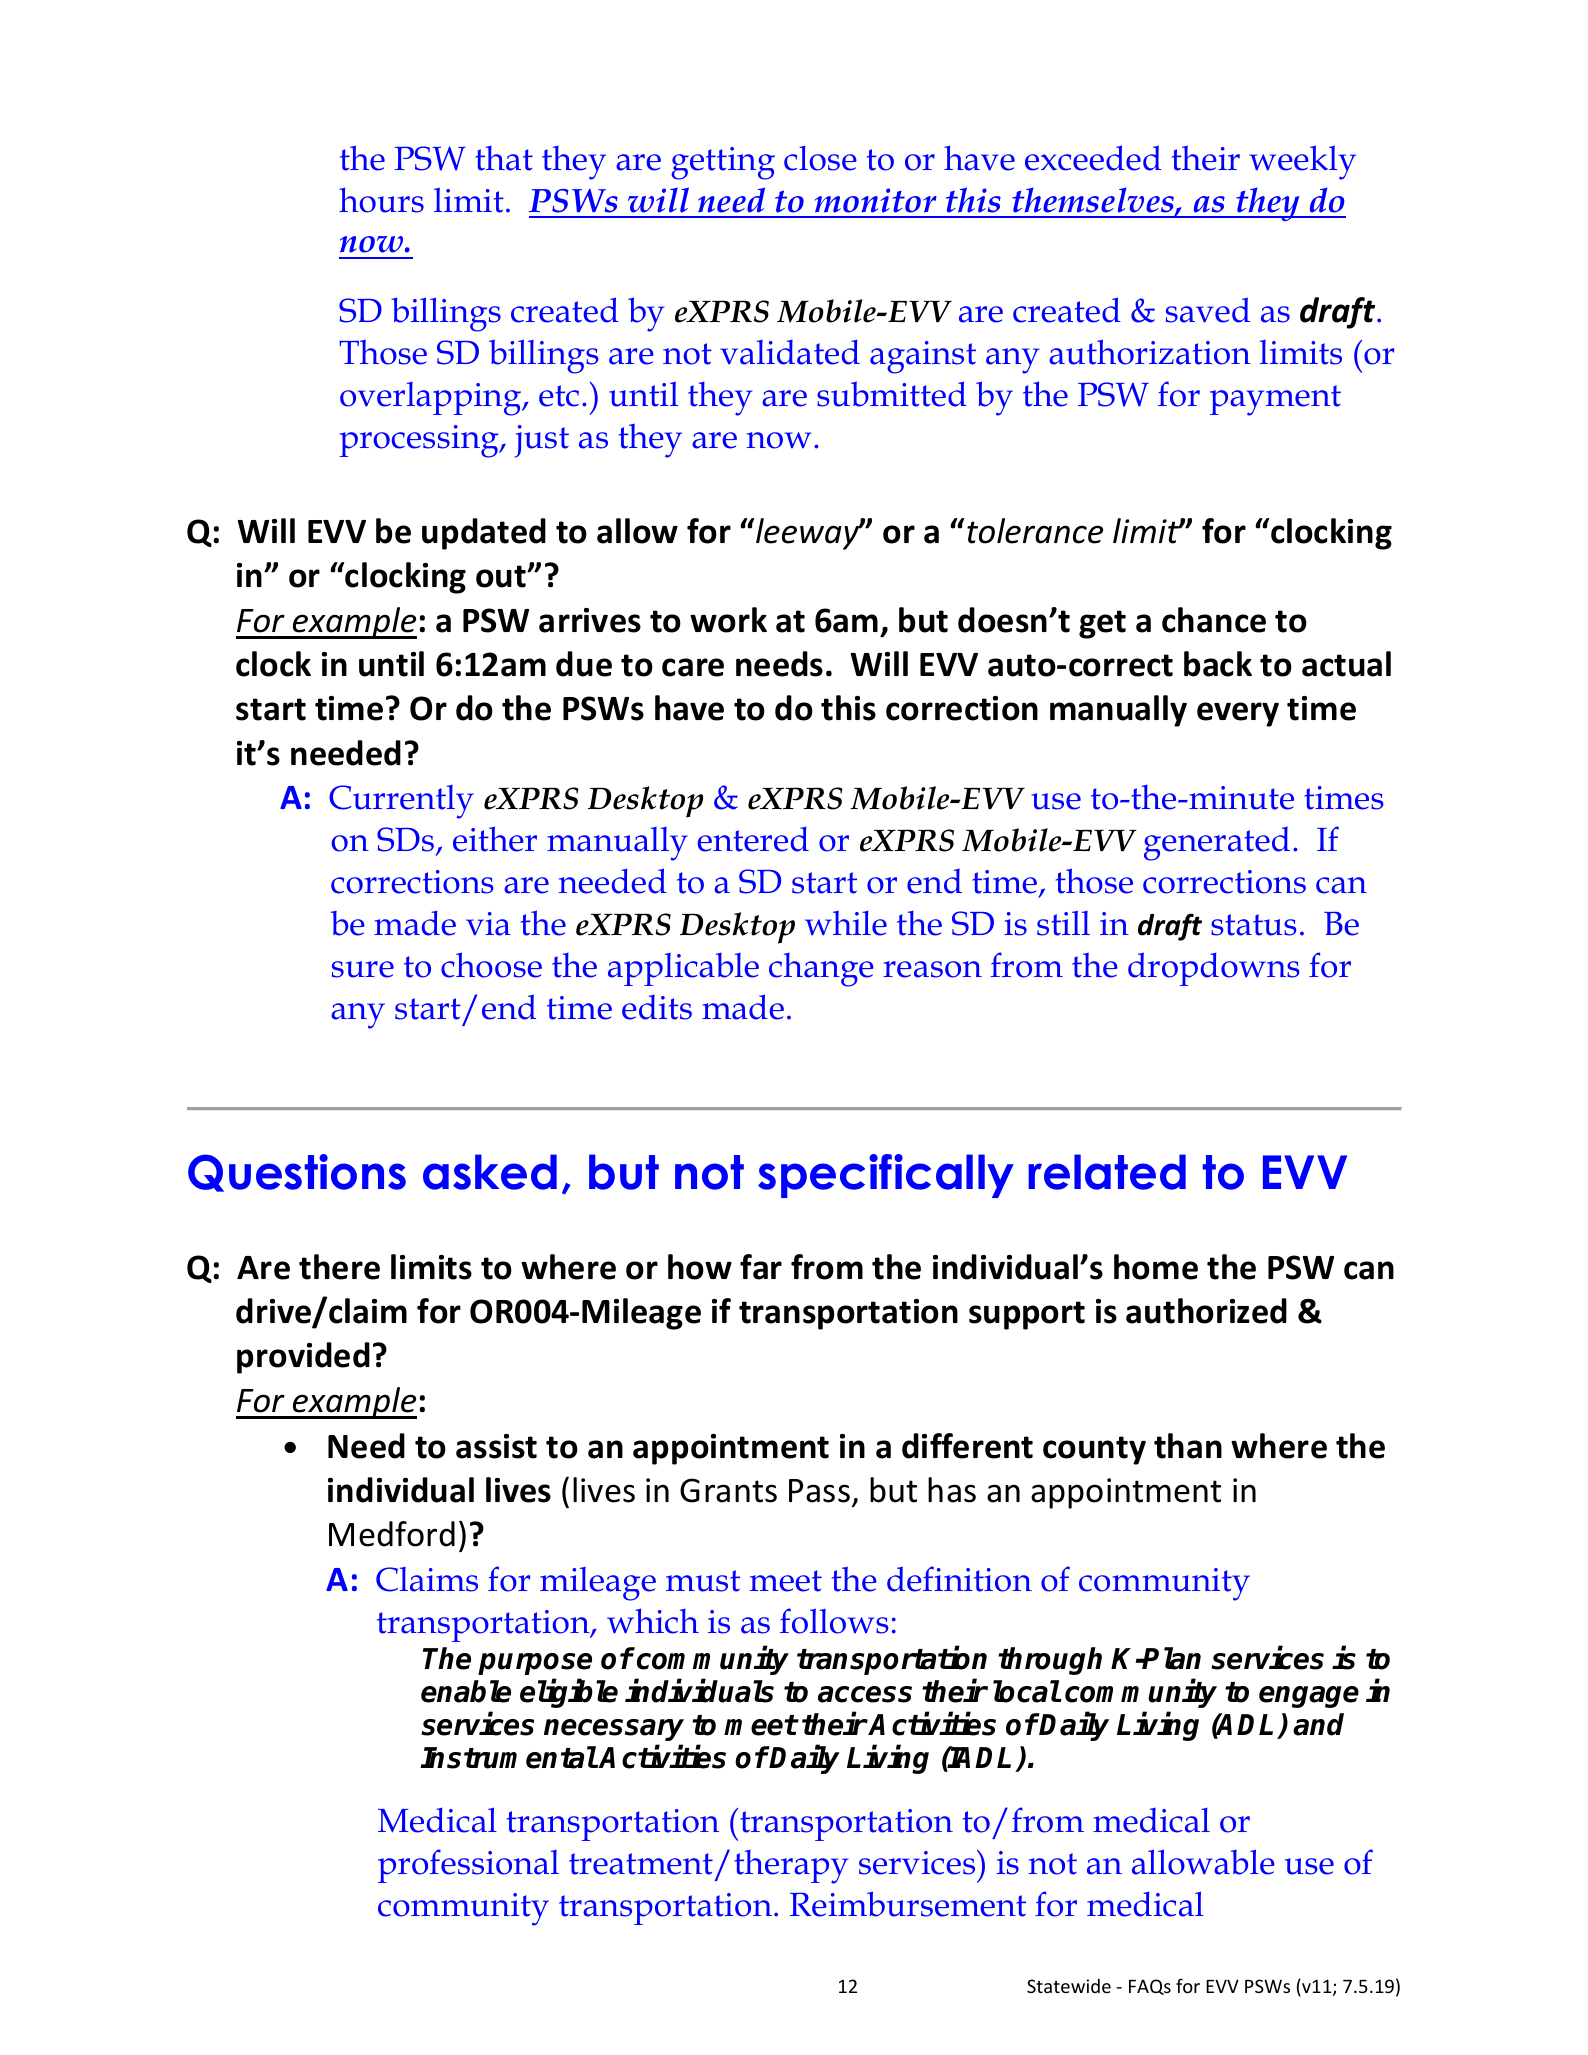 Image resolution: width=1588 pixels, height=2055 pixels. I want to click on than, so click(1188, 1446).
